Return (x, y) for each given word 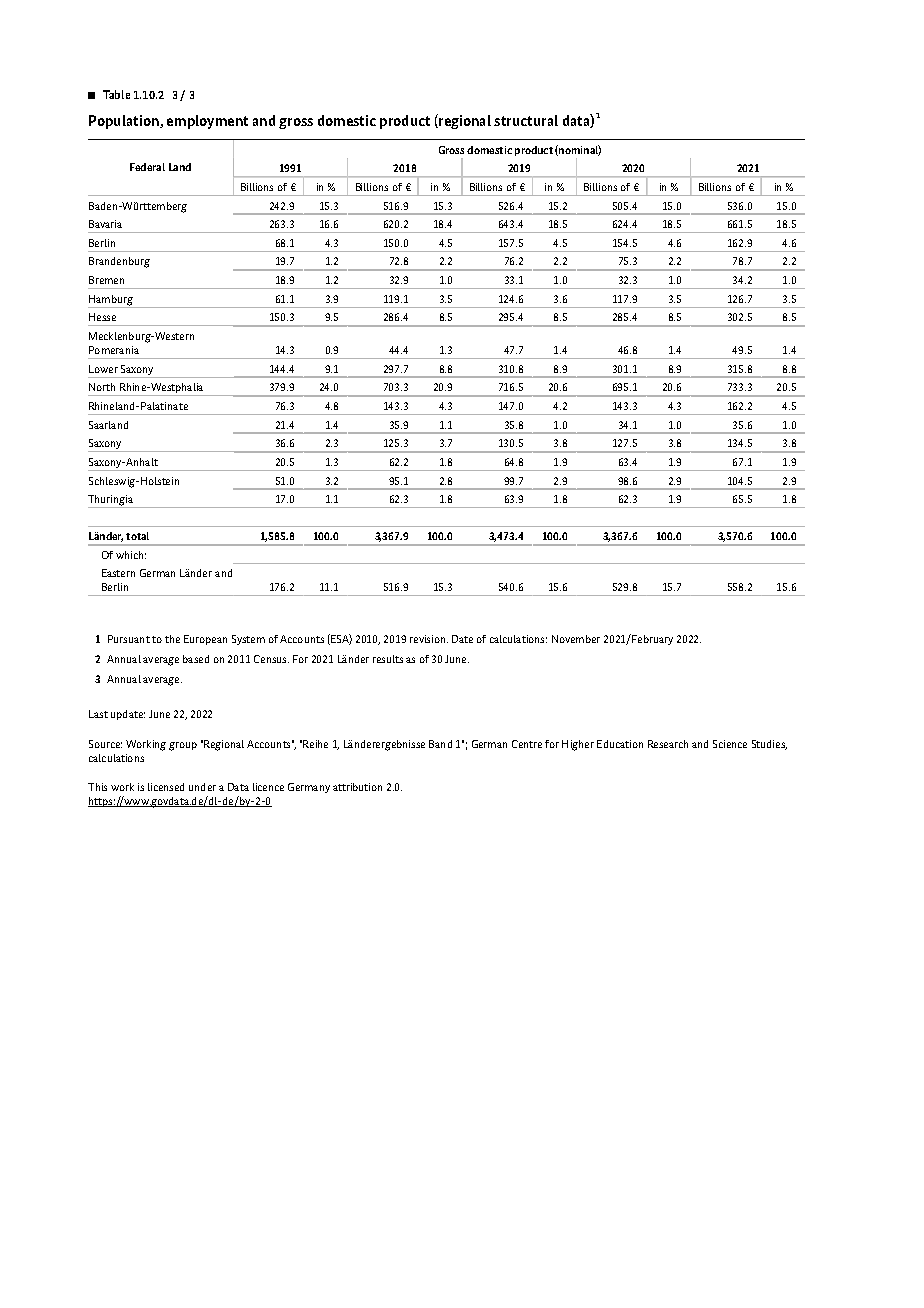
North (102, 387)
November (576, 639)
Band (440, 744)
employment (207, 122)
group (183, 746)
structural (526, 120)
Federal (147, 167)
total (137, 536)
